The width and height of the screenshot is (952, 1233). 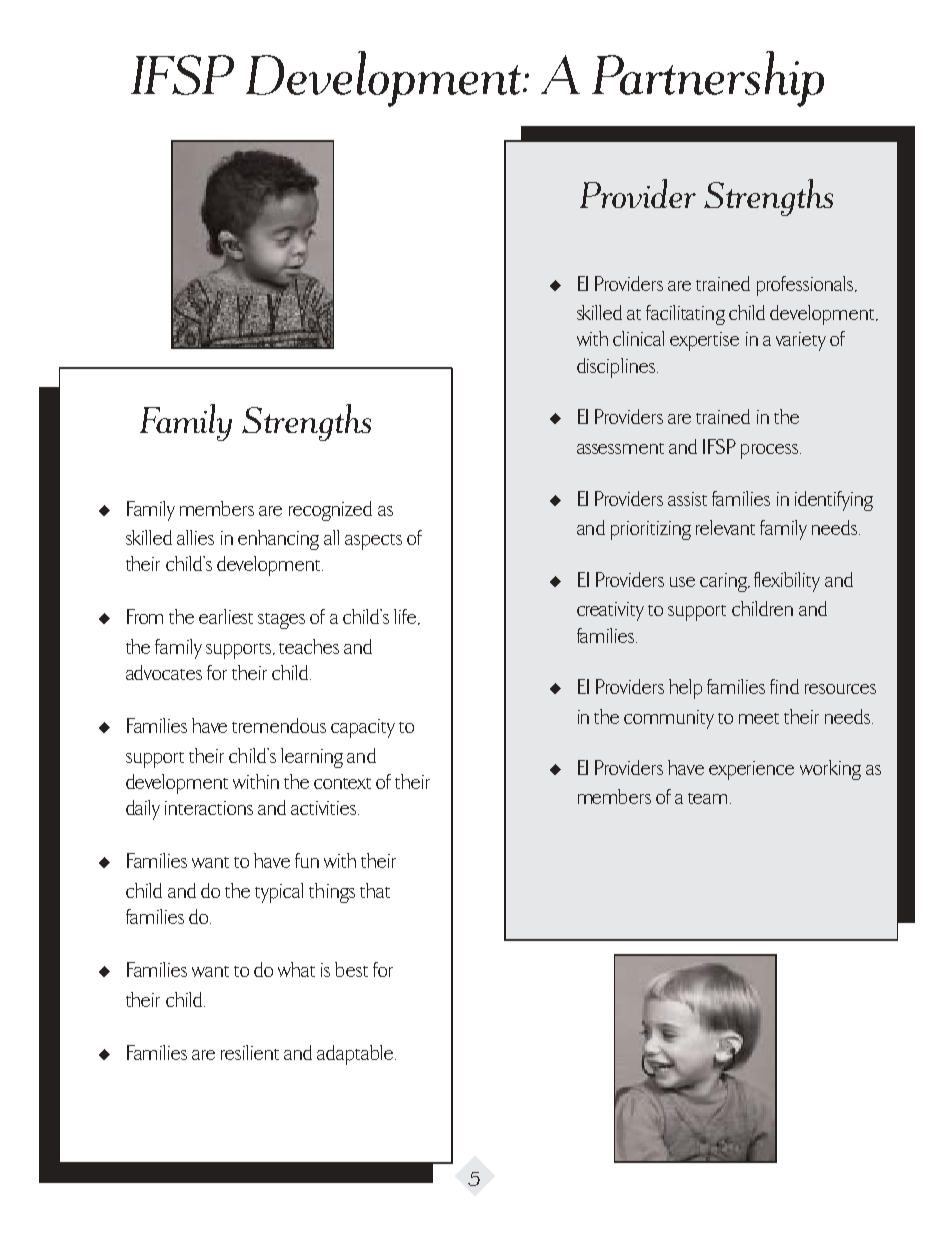 What do you see at coordinates (685, 315) in the screenshot?
I see `facilitating` at bounding box center [685, 315].
